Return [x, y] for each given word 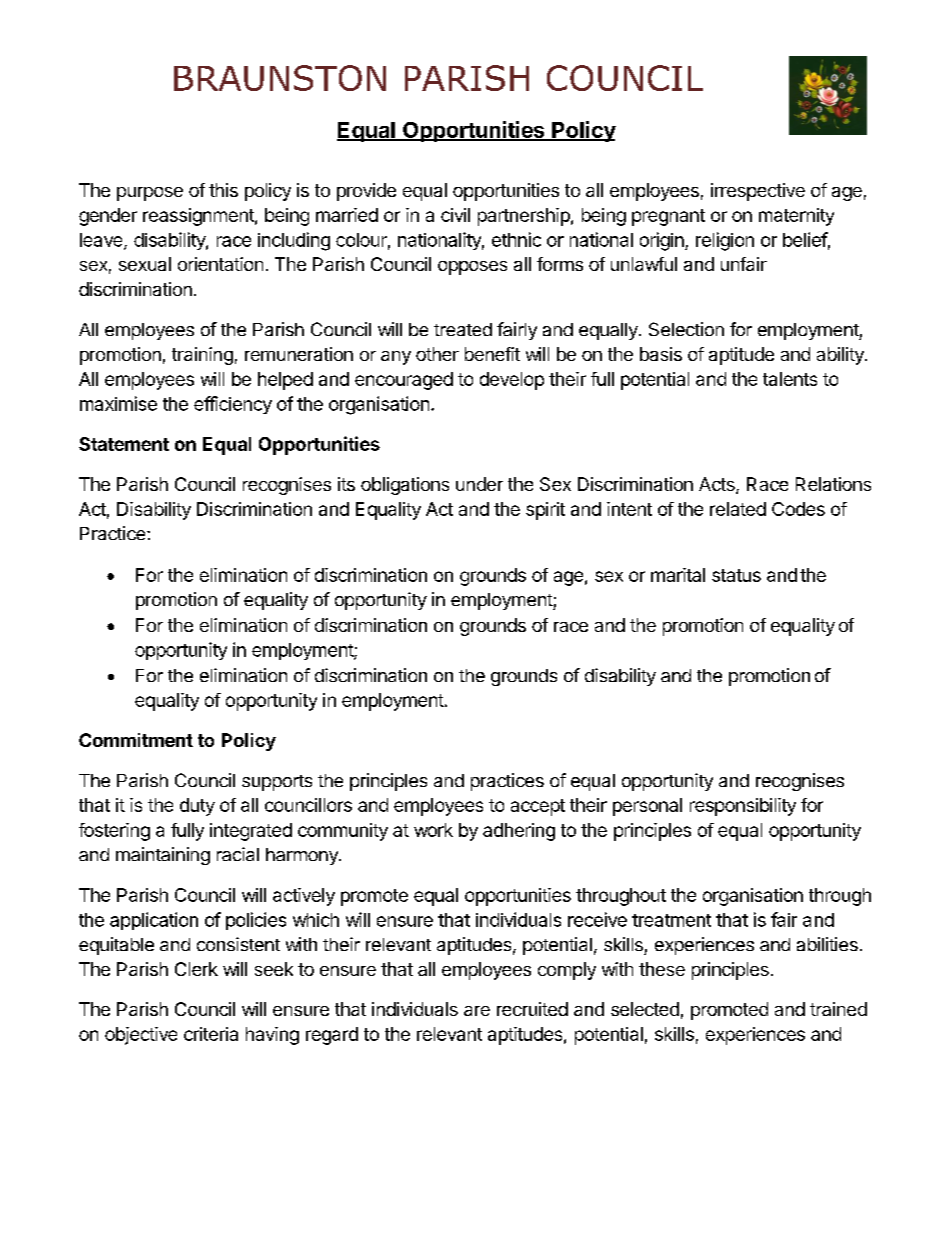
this [223, 190]
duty [197, 807]
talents [790, 379]
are [477, 1011]
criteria [211, 1034]
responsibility [743, 807]
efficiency [233, 405]
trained [838, 1009]
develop [512, 381]
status [736, 575]
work [433, 830]
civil [455, 215]
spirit [545, 511]
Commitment [136, 740]
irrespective [758, 192]
